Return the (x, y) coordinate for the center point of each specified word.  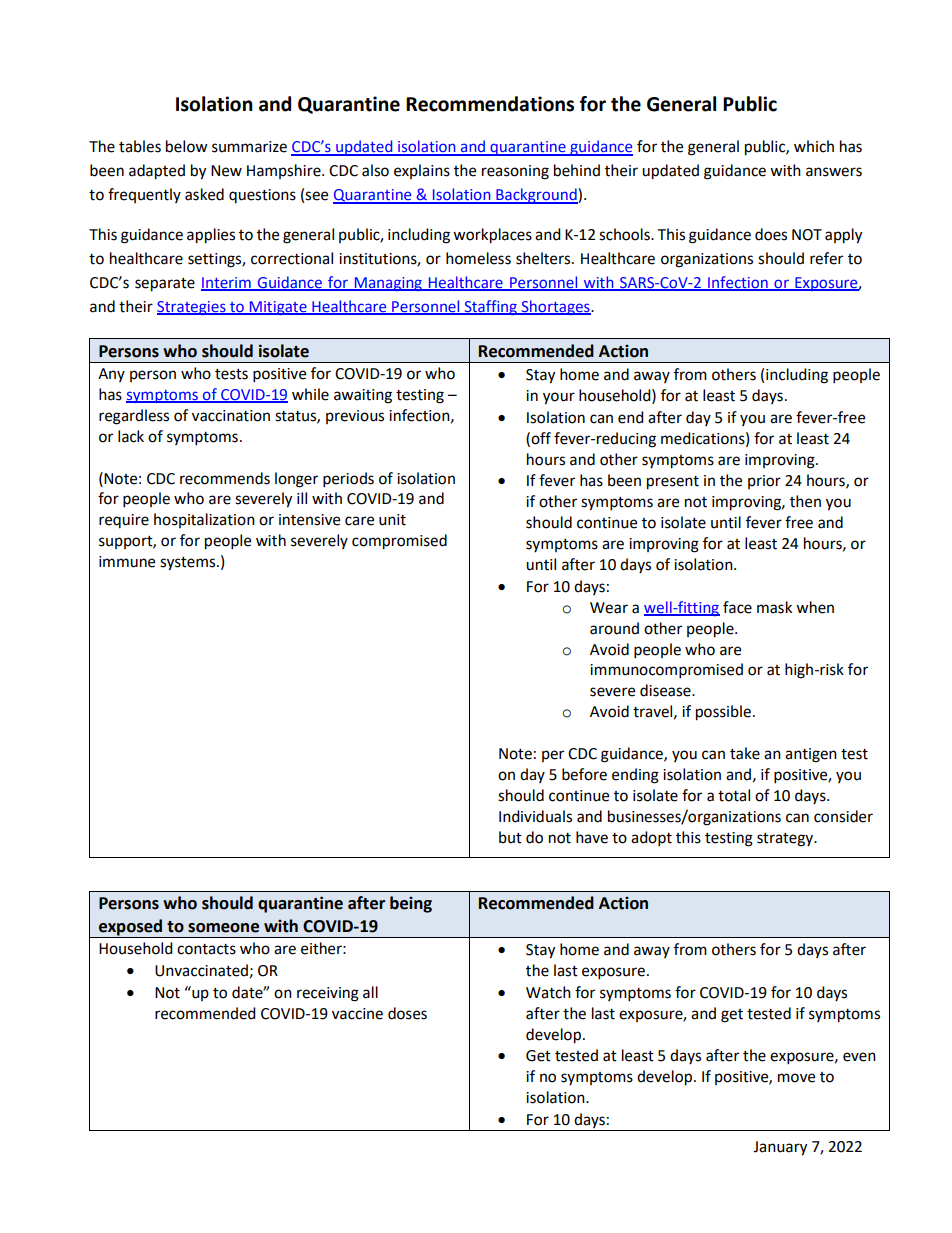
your (559, 398)
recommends (225, 478)
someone (223, 928)
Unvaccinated (201, 970)
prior (764, 482)
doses (407, 1013)
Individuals (535, 816)
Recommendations (490, 104)
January (780, 1148)
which (814, 146)
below (187, 146)
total (734, 795)
